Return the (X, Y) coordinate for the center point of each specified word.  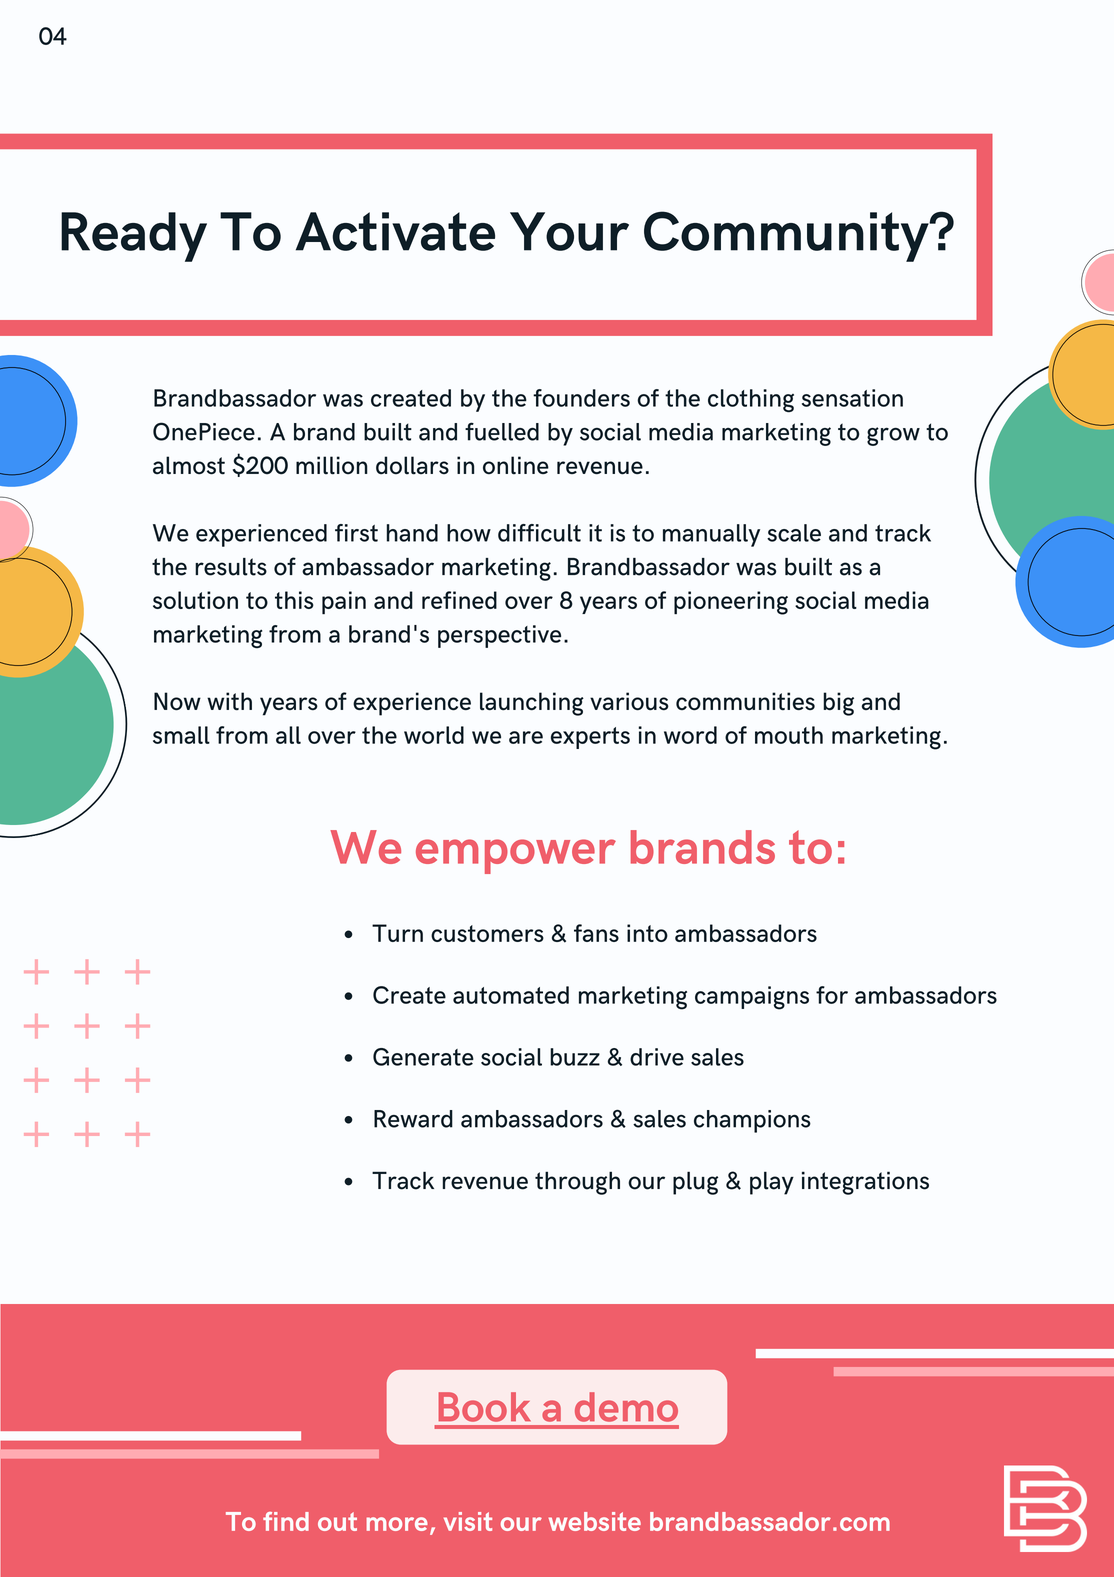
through (577, 1183)
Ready (134, 237)
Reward (413, 1119)
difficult (539, 533)
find (286, 1521)
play (772, 1183)
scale (794, 533)
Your (569, 231)
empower (516, 856)
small (181, 735)
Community (787, 236)
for (832, 995)
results (231, 567)
